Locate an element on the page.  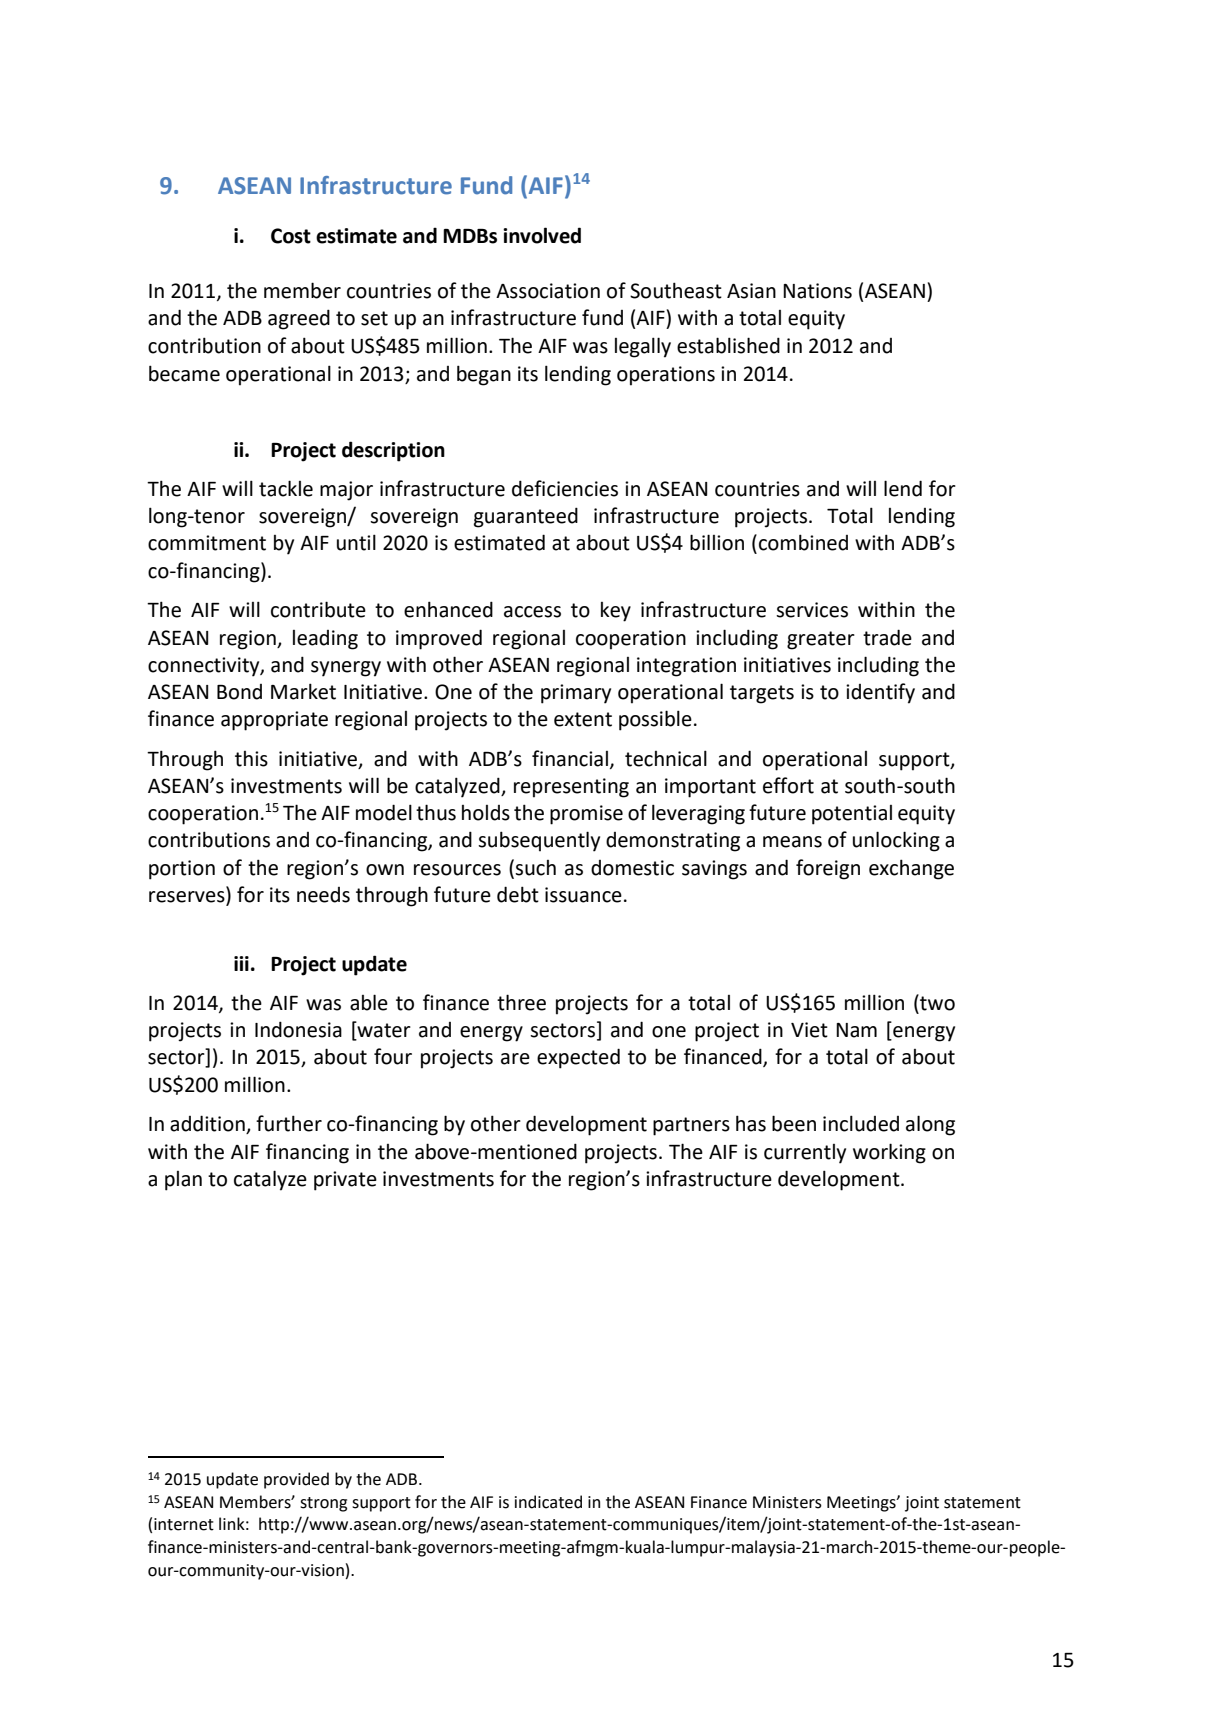
primary is located at coordinates (576, 694).
